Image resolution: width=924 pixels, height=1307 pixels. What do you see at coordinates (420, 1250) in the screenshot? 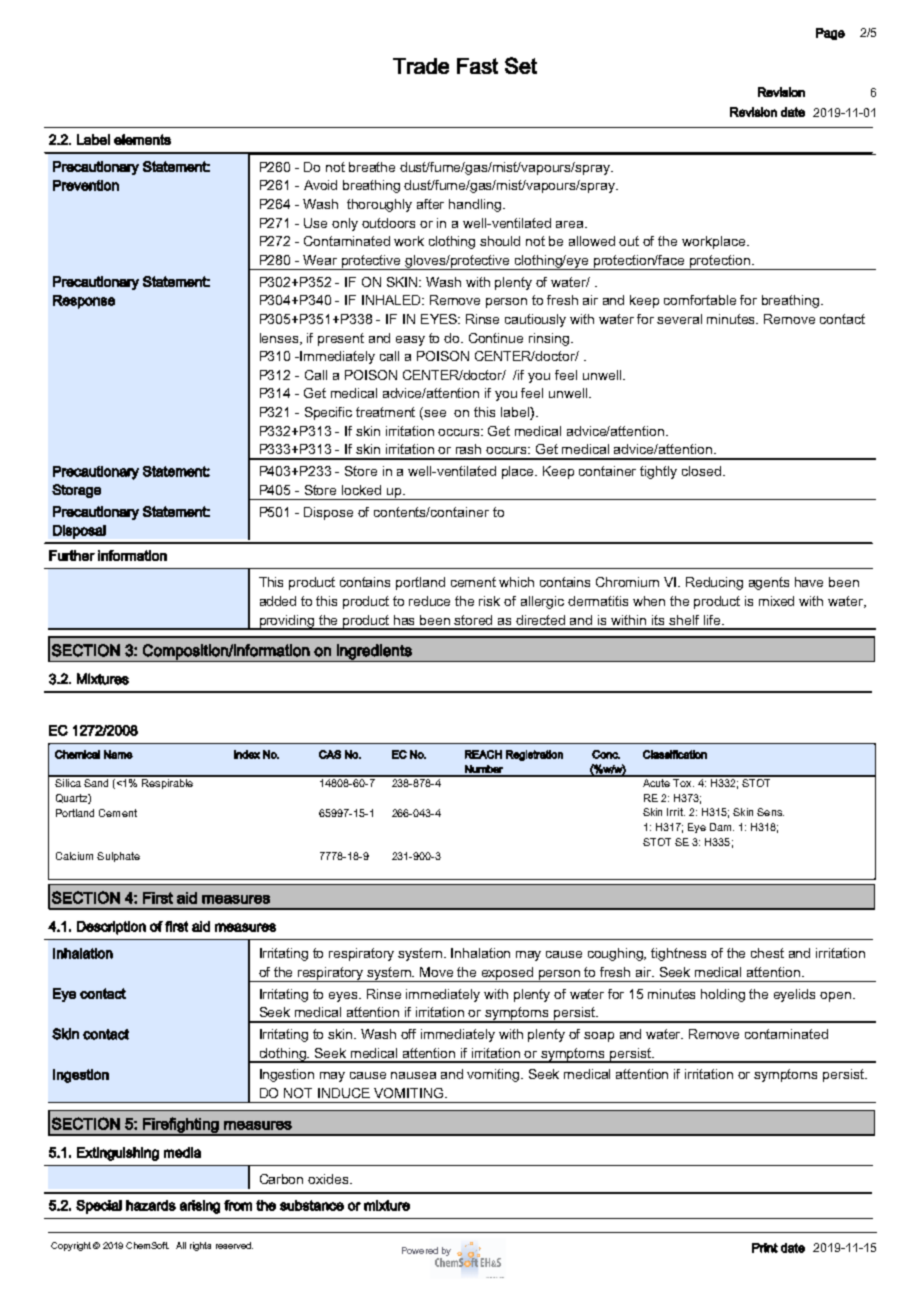
I see `Powered` at bounding box center [420, 1250].
